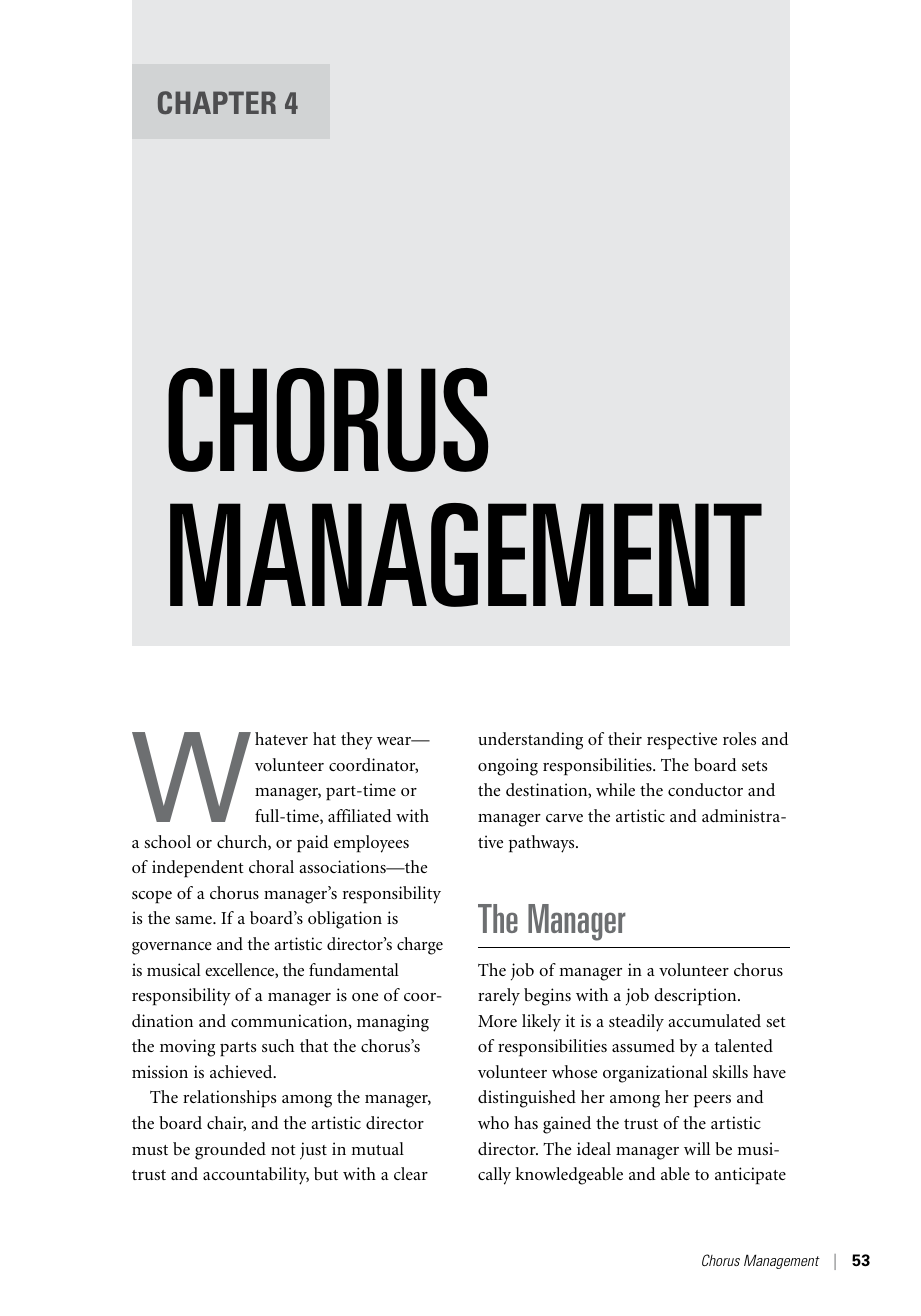  What do you see at coordinates (357, 741) in the page?
I see `they` at bounding box center [357, 741].
